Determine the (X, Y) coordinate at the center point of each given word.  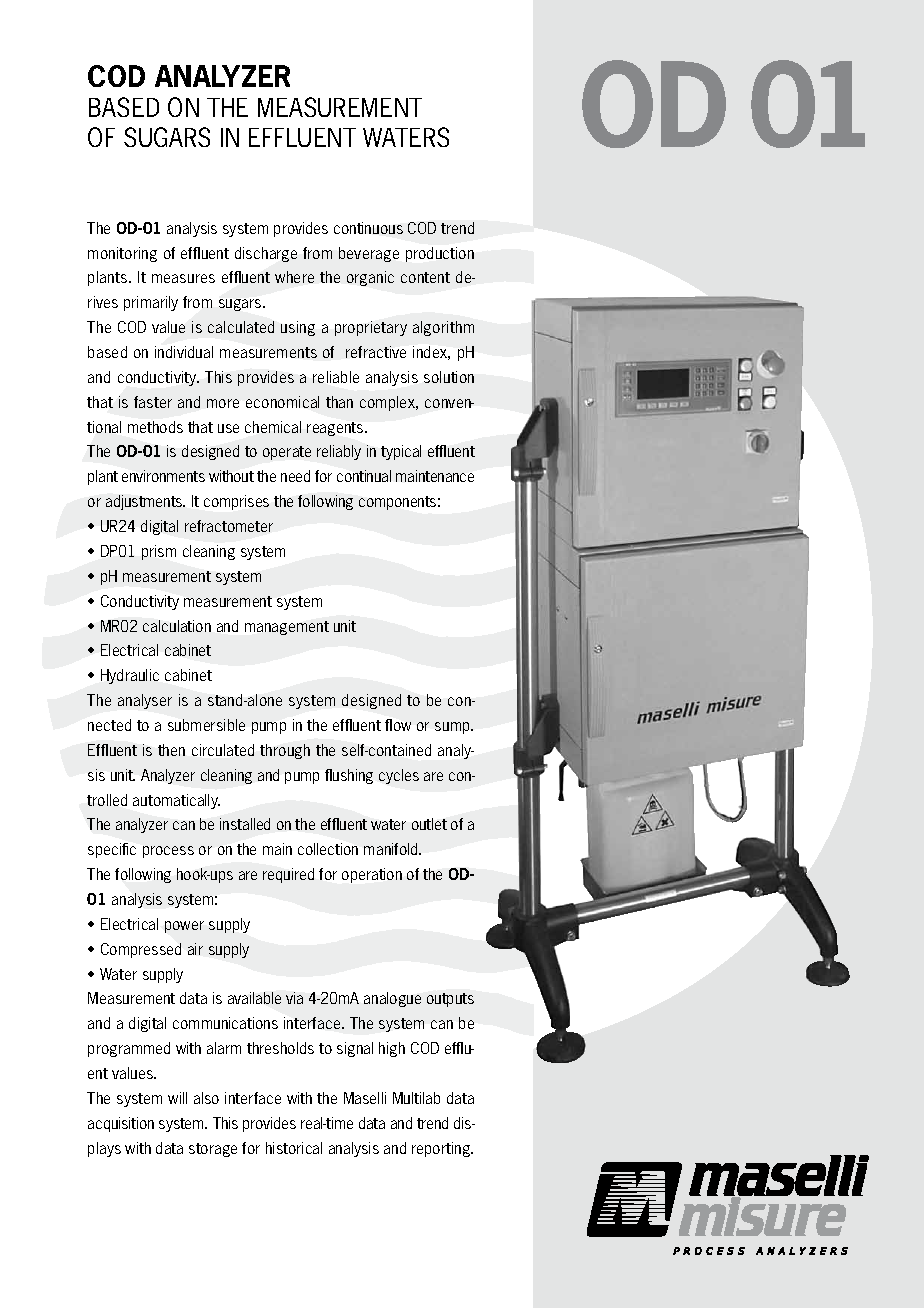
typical (401, 452)
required (288, 875)
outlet (429, 824)
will (177, 1098)
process (168, 852)
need (295, 476)
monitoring (122, 254)
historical (294, 1148)
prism (159, 552)
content (425, 277)
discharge (266, 254)
